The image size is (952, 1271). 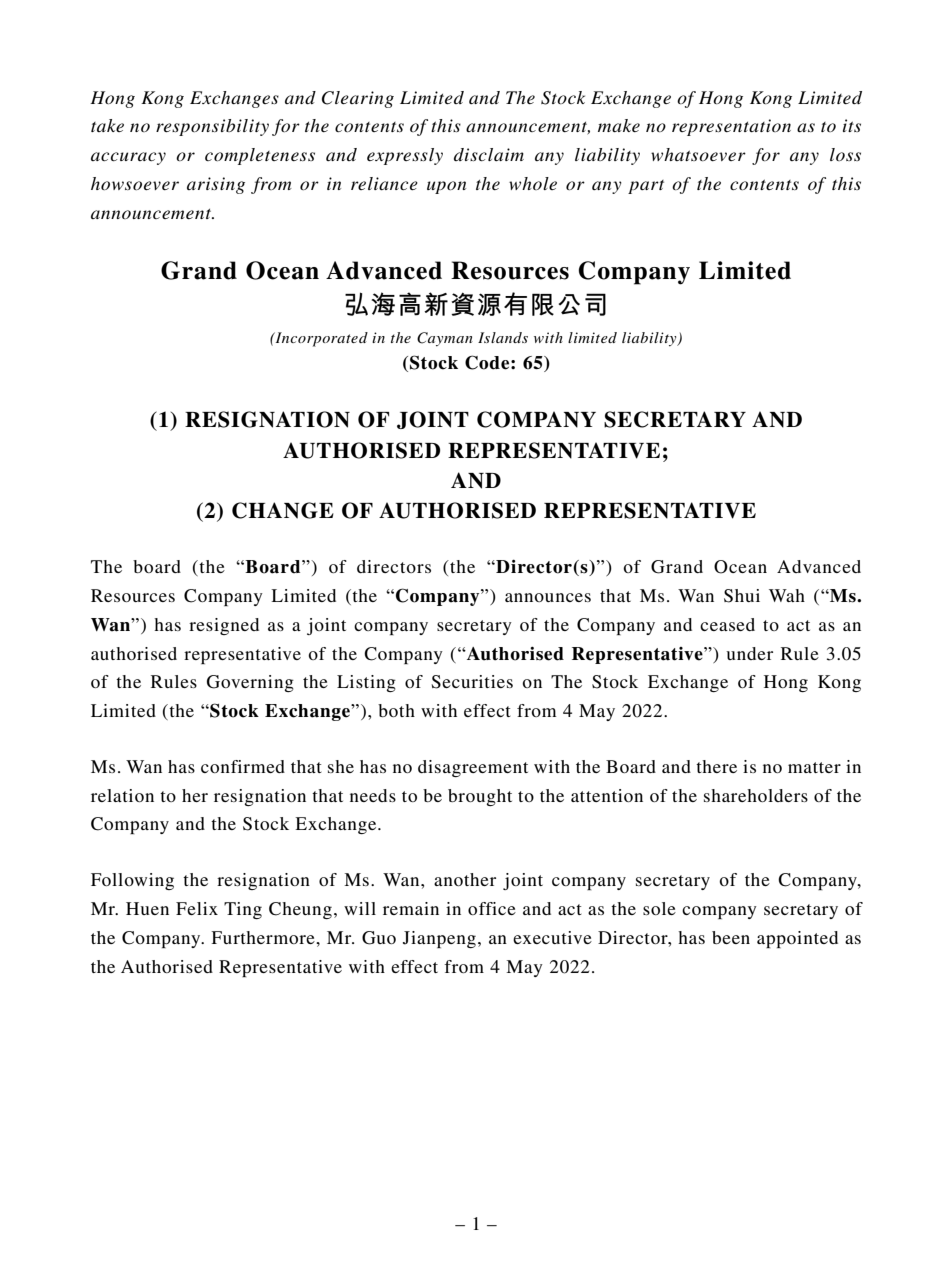 I want to click on disclaim, so click(x=489, y=154).
